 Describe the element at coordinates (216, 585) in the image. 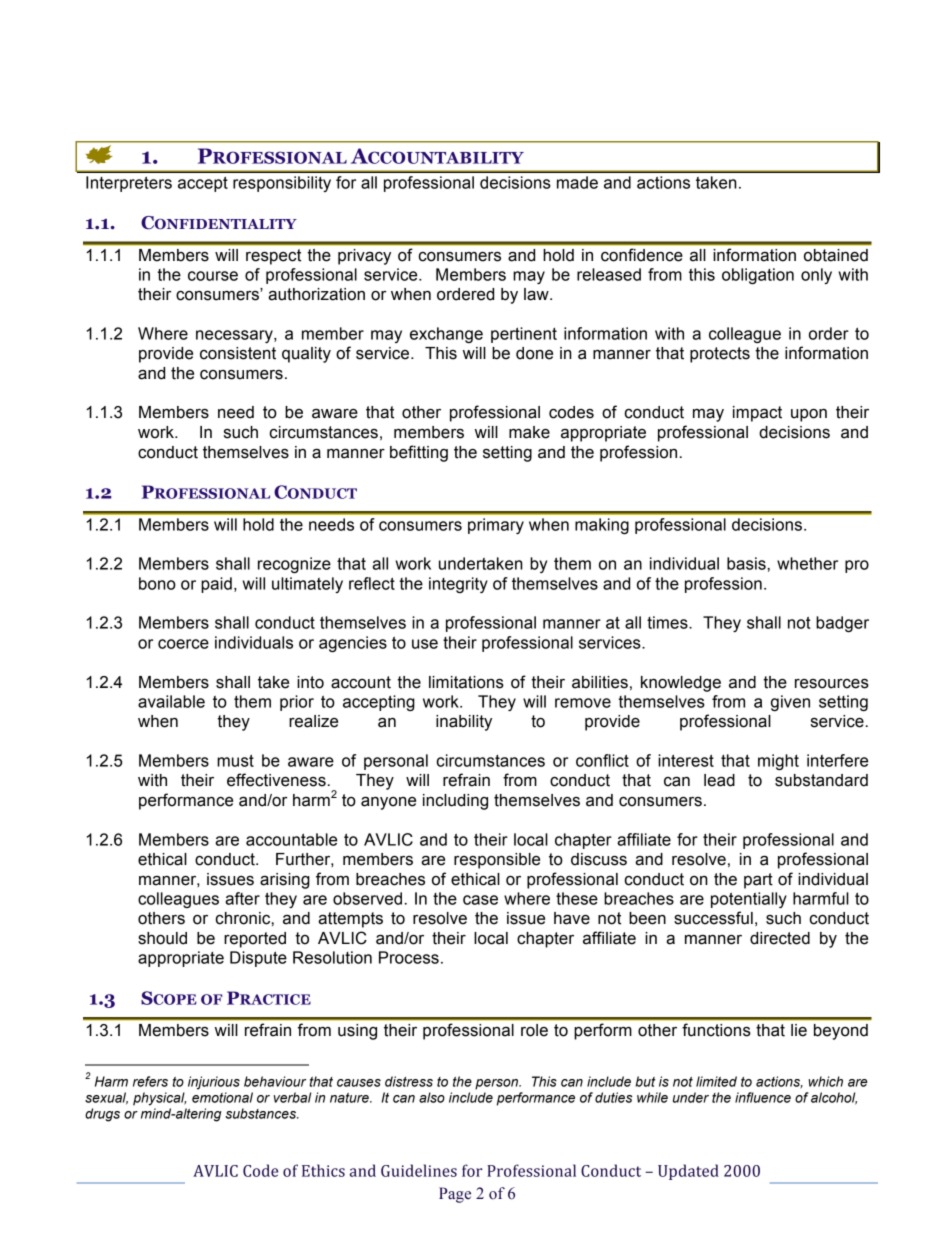

I see `paid` at that location.
